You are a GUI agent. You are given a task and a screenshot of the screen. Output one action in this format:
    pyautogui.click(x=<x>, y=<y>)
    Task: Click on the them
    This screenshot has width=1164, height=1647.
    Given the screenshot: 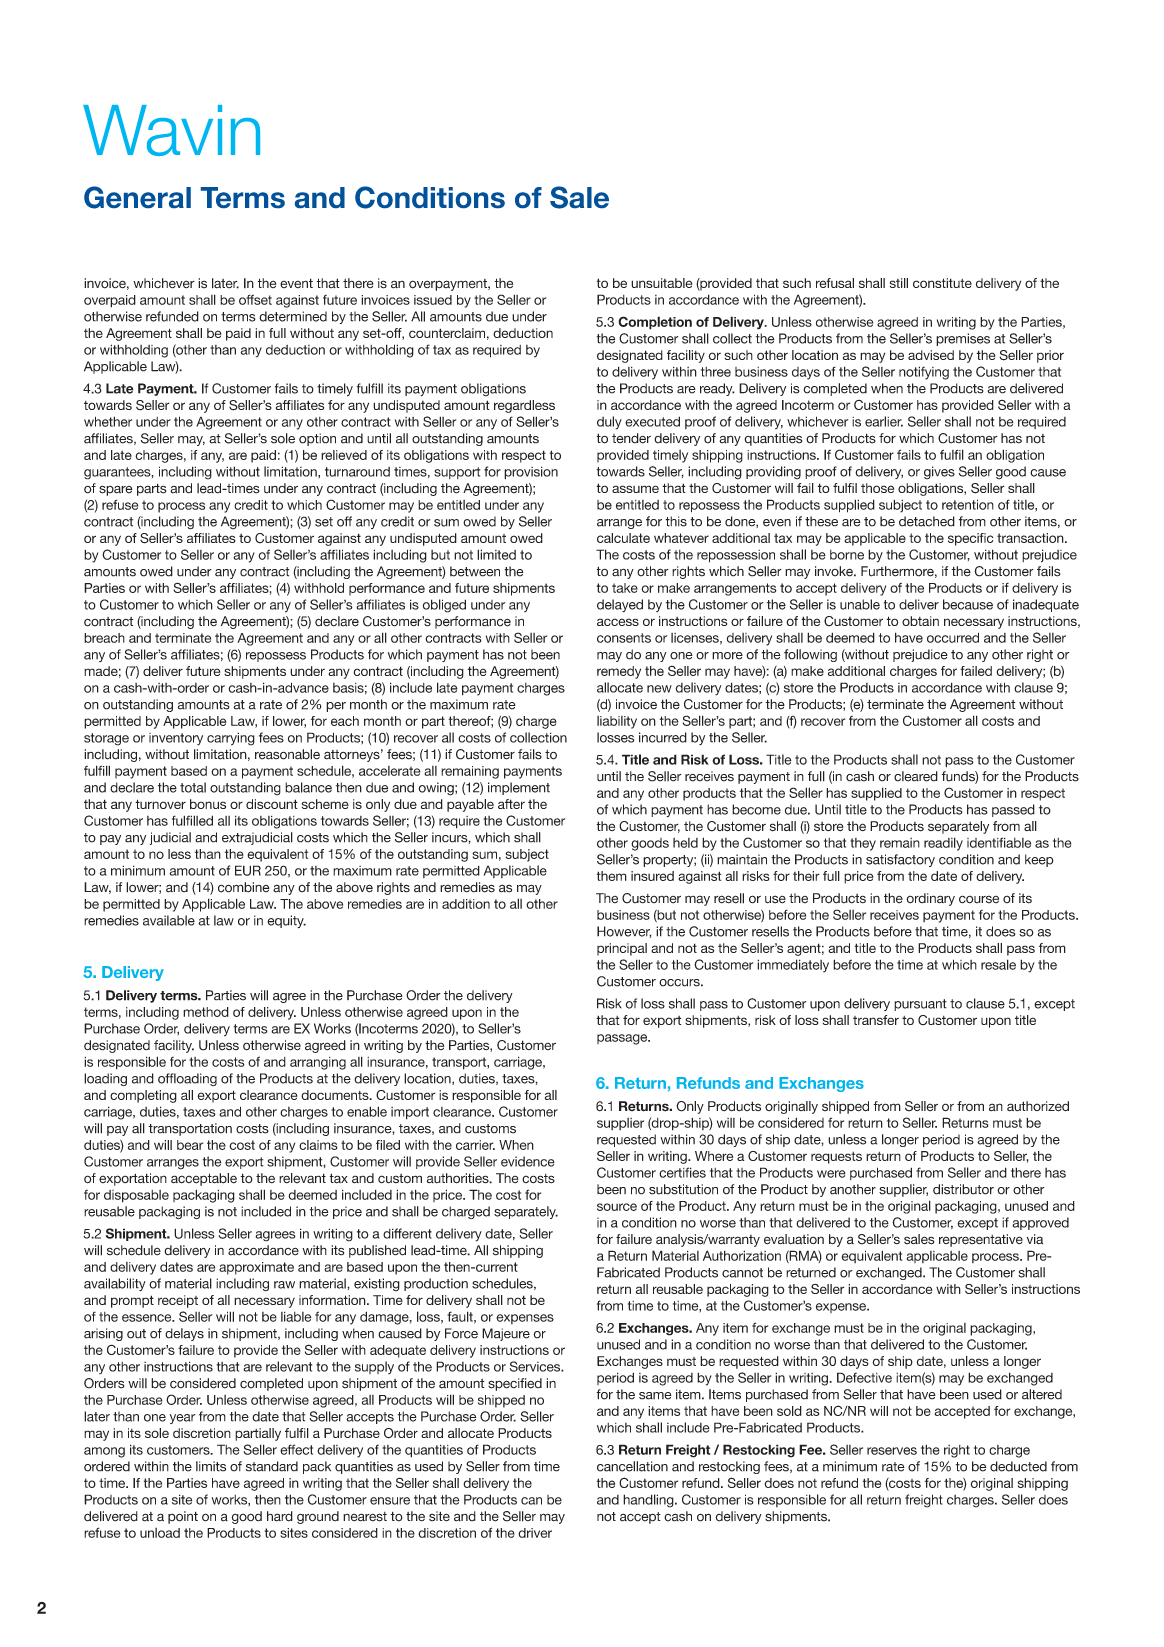 What is the action you would take?
    pyautogui.click(x=612, y=876)
